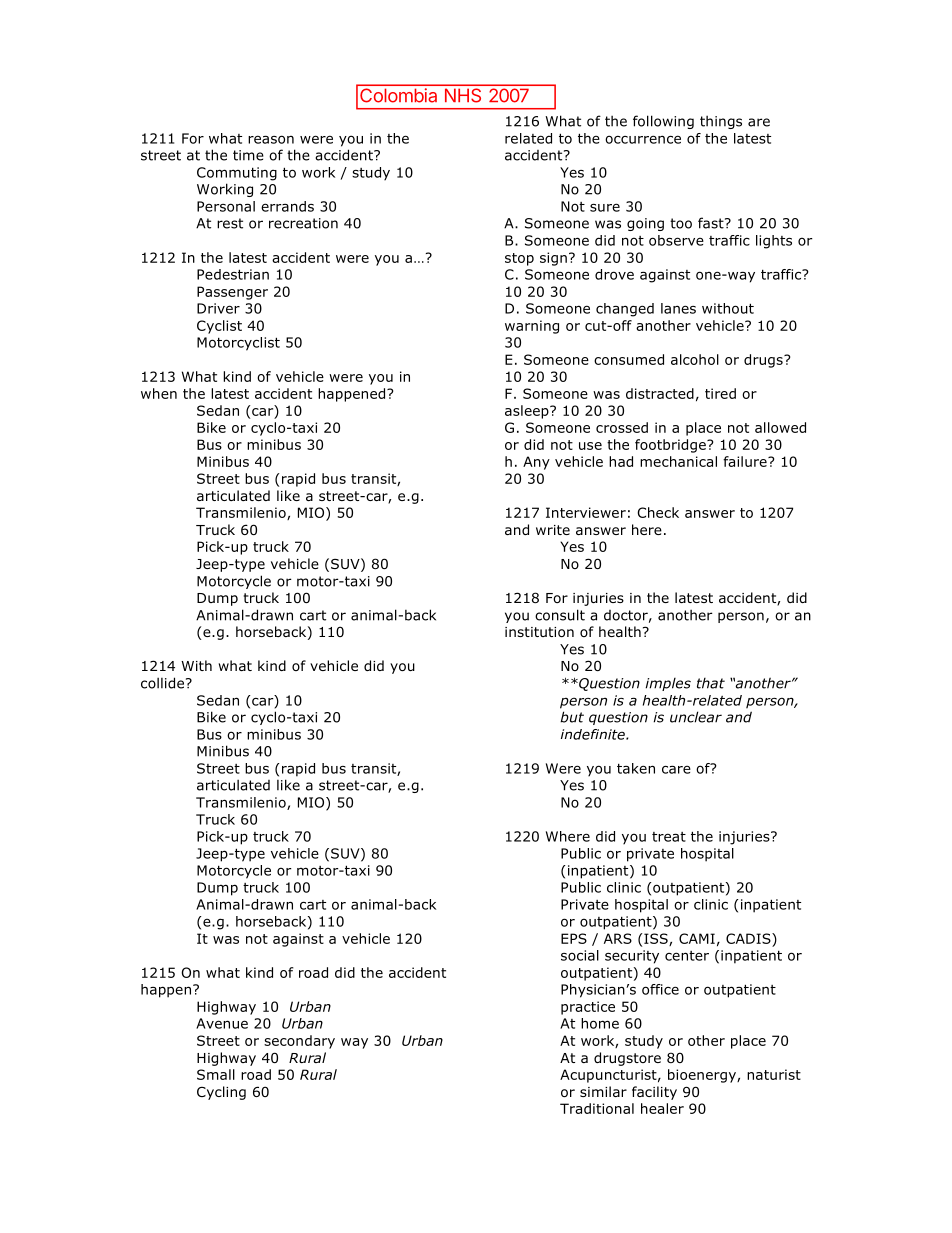  I want to click on stop, so click(519, 259).
